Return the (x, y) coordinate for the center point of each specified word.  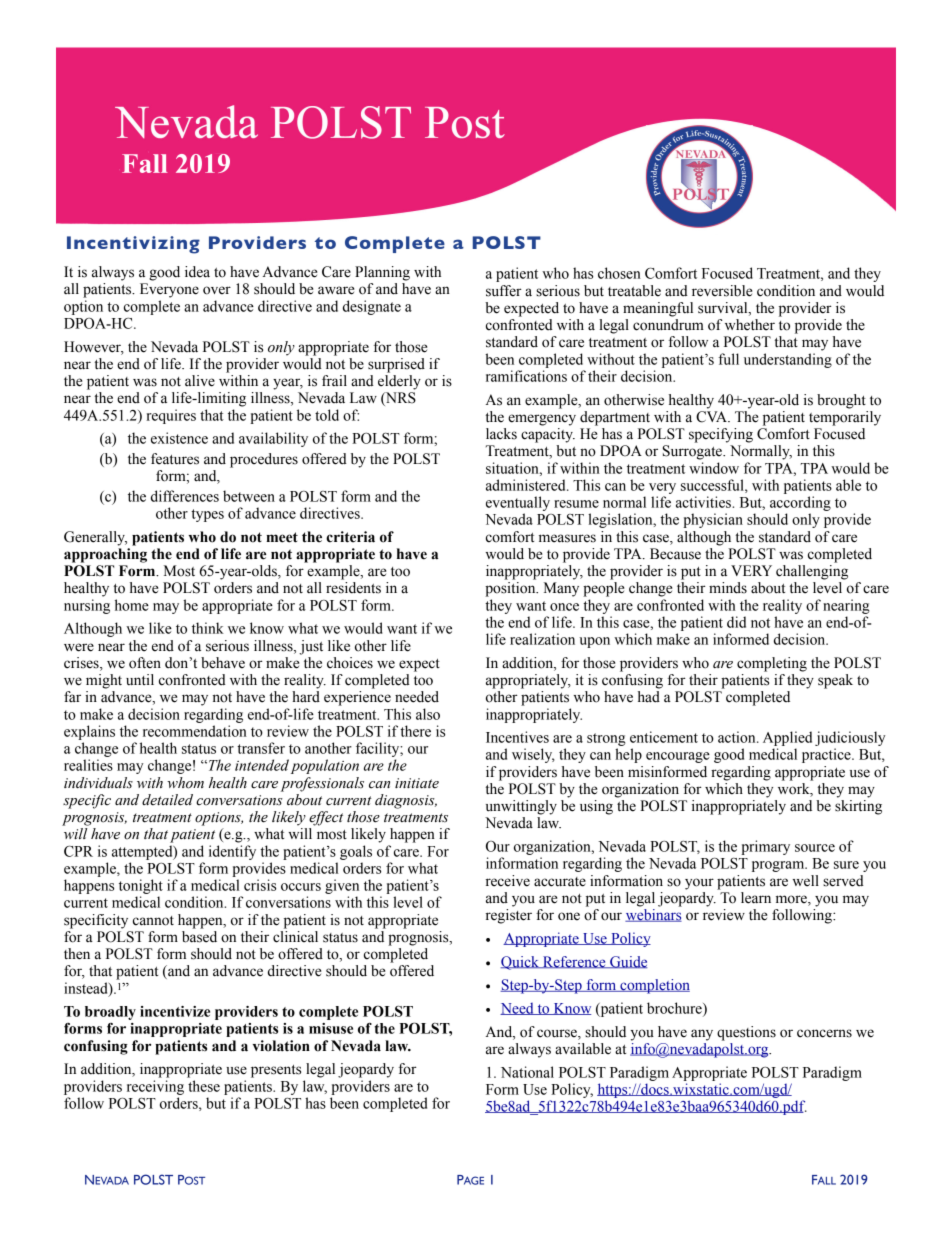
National (527, 1072)
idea (197, 272)
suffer (504, 291)
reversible (722, 291)
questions (746, 1033)
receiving (155, 1087)
